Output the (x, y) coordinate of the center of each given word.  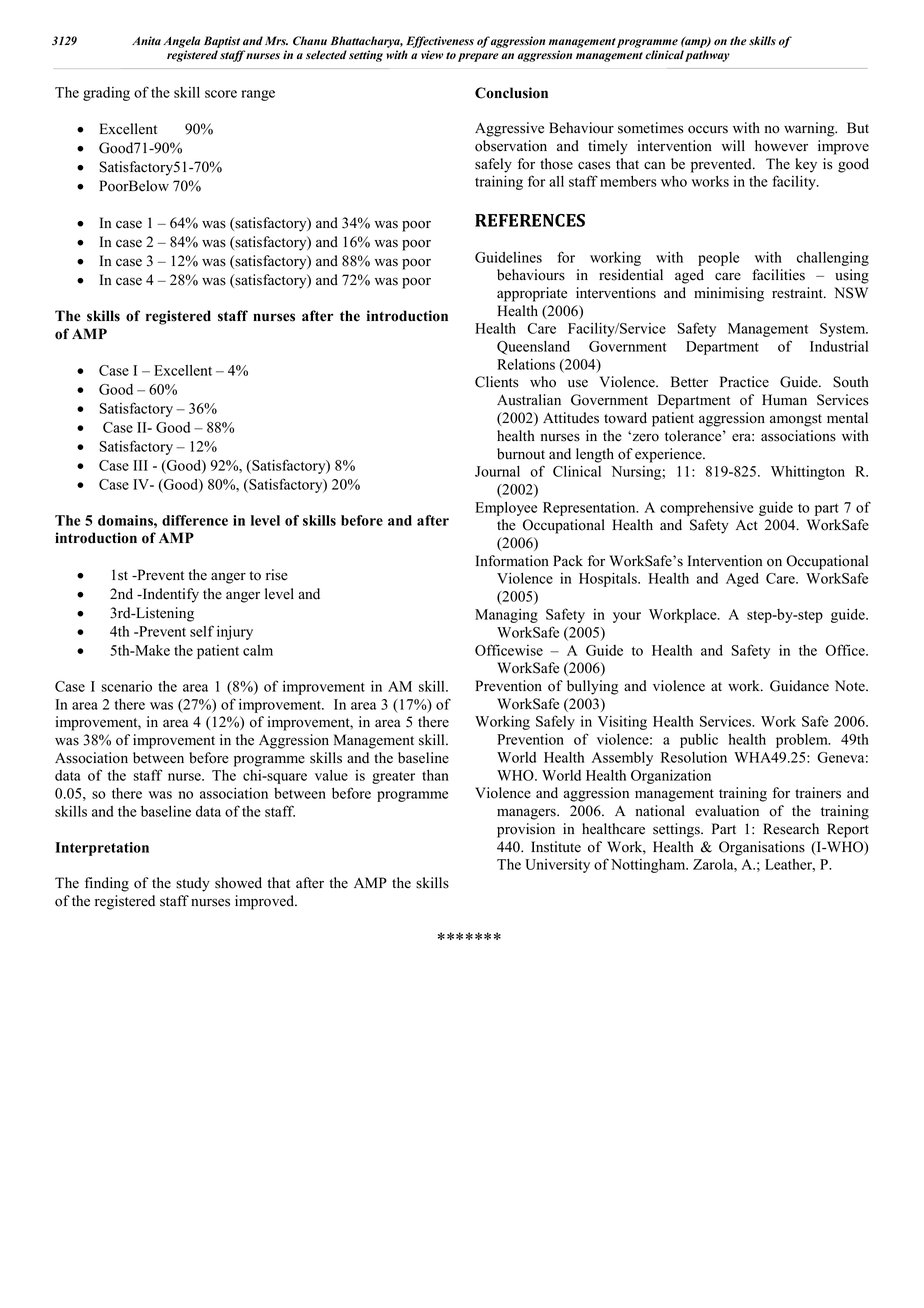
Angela (181, 42)
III (140, 465)
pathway (707, 56)
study (193, 884)
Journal (497, 471)
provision (526, 830)
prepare (478, 57)
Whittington (808, 473)
